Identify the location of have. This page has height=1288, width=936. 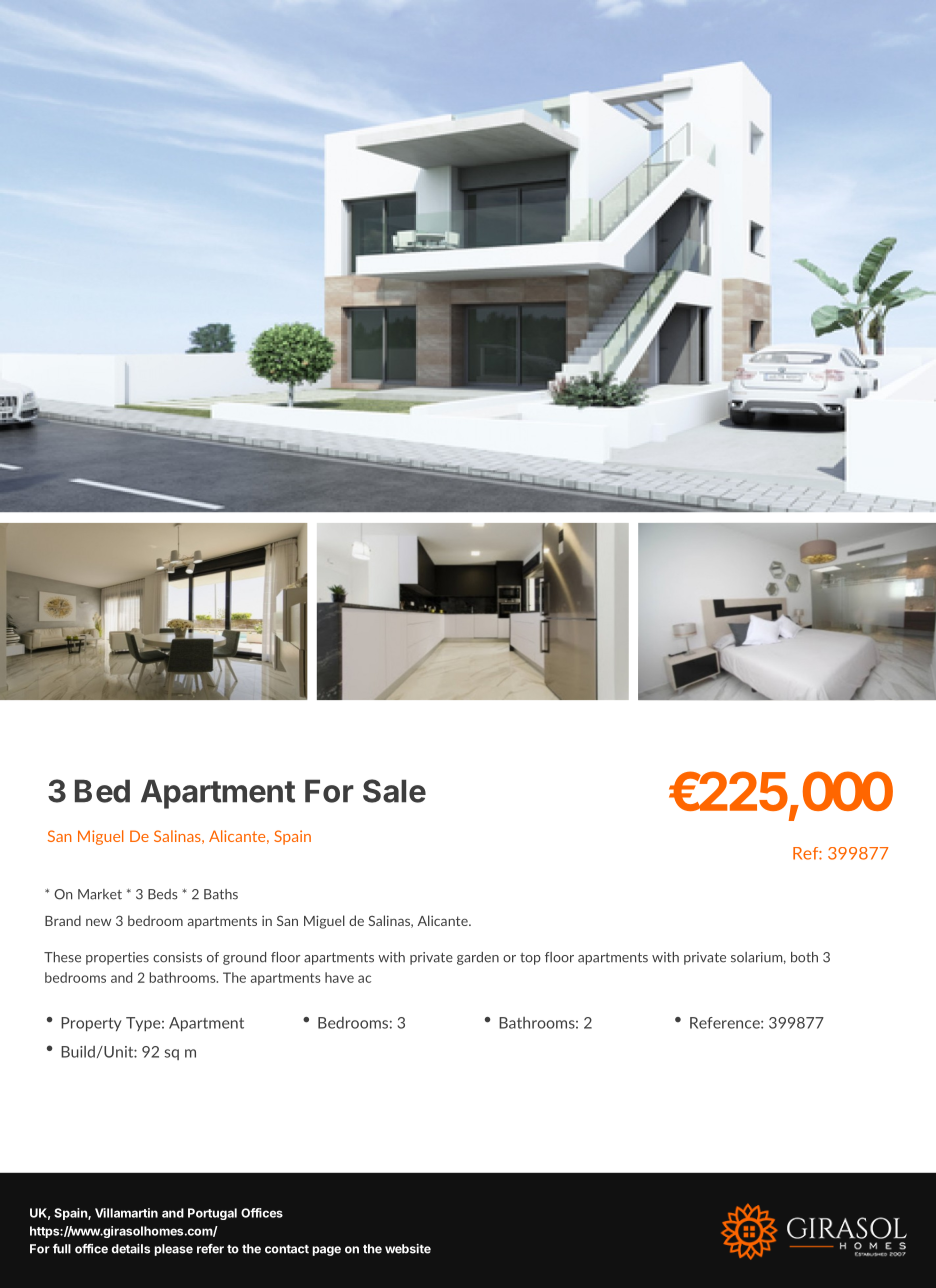
(339, 977).
